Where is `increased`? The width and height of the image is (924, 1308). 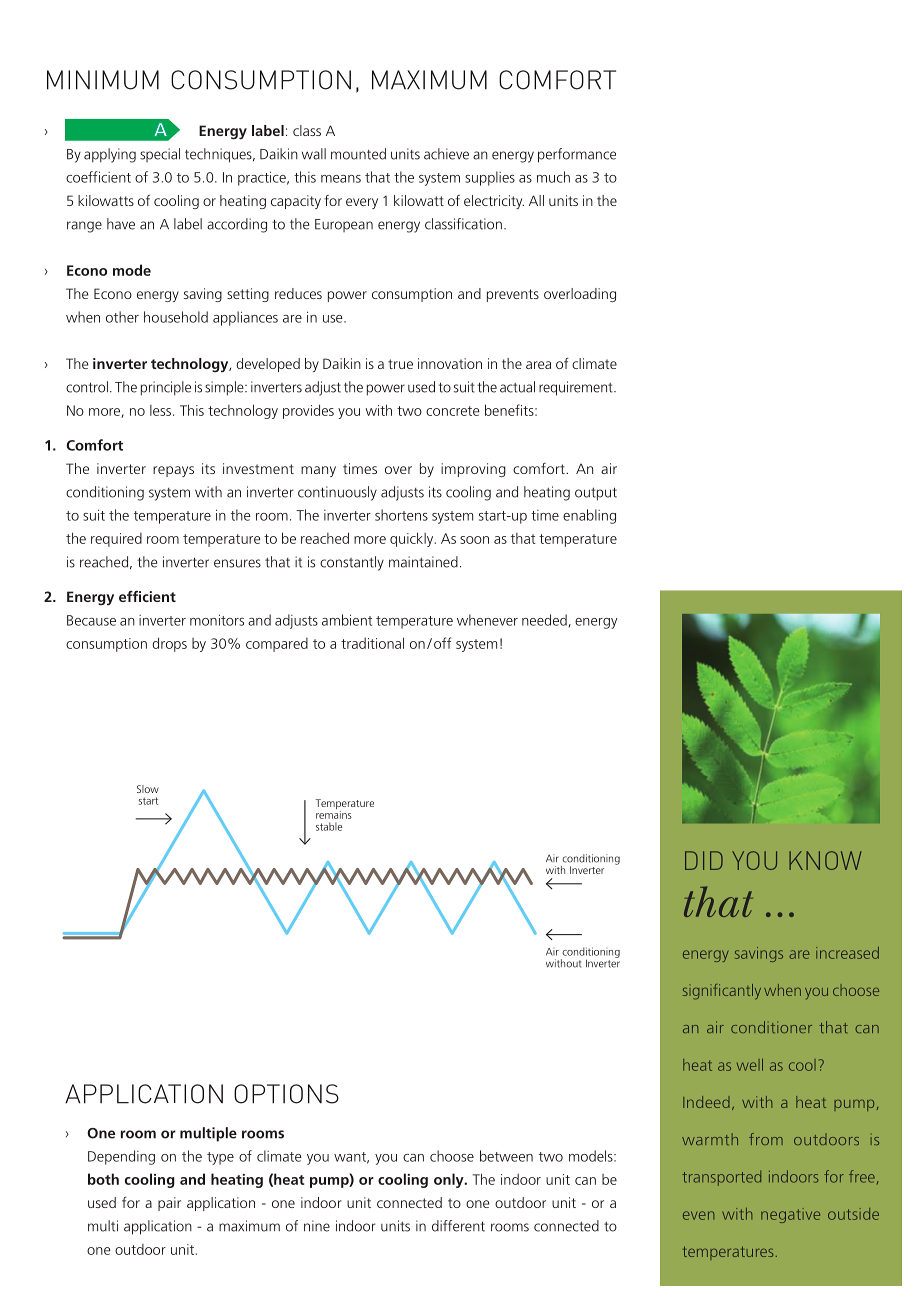 increased is located at coordinates (847, 953).
